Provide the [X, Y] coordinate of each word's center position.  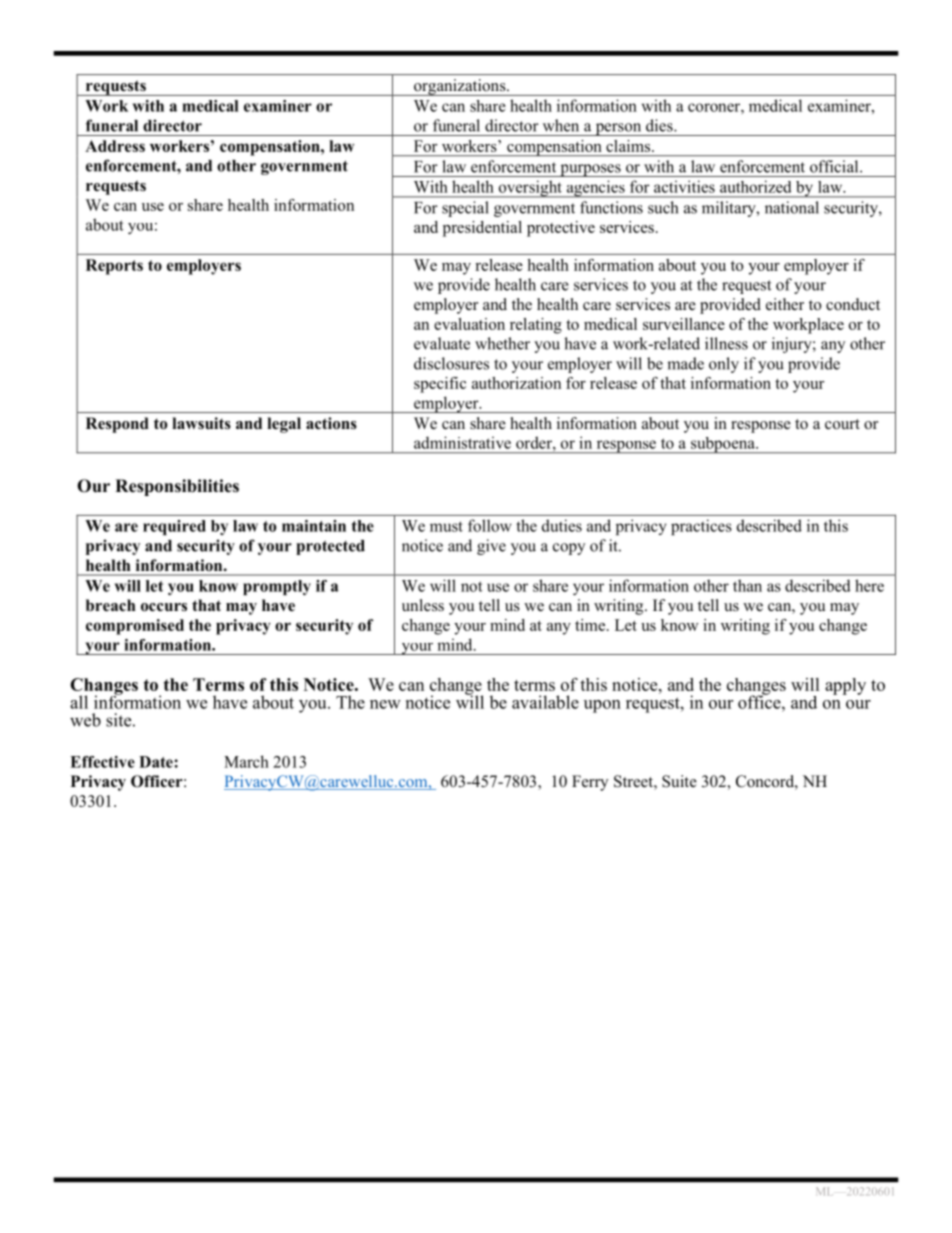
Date [157, 762]
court [842, 424]
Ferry [590, 783]
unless [423, 605]
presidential [482, 229]
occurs [164, 607]
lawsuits [201, 423]
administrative [462, 442]
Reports [114, 267]
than [747, 585]
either [785, 304]
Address [115, 146]
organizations [460, 87]
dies [660, 125]
